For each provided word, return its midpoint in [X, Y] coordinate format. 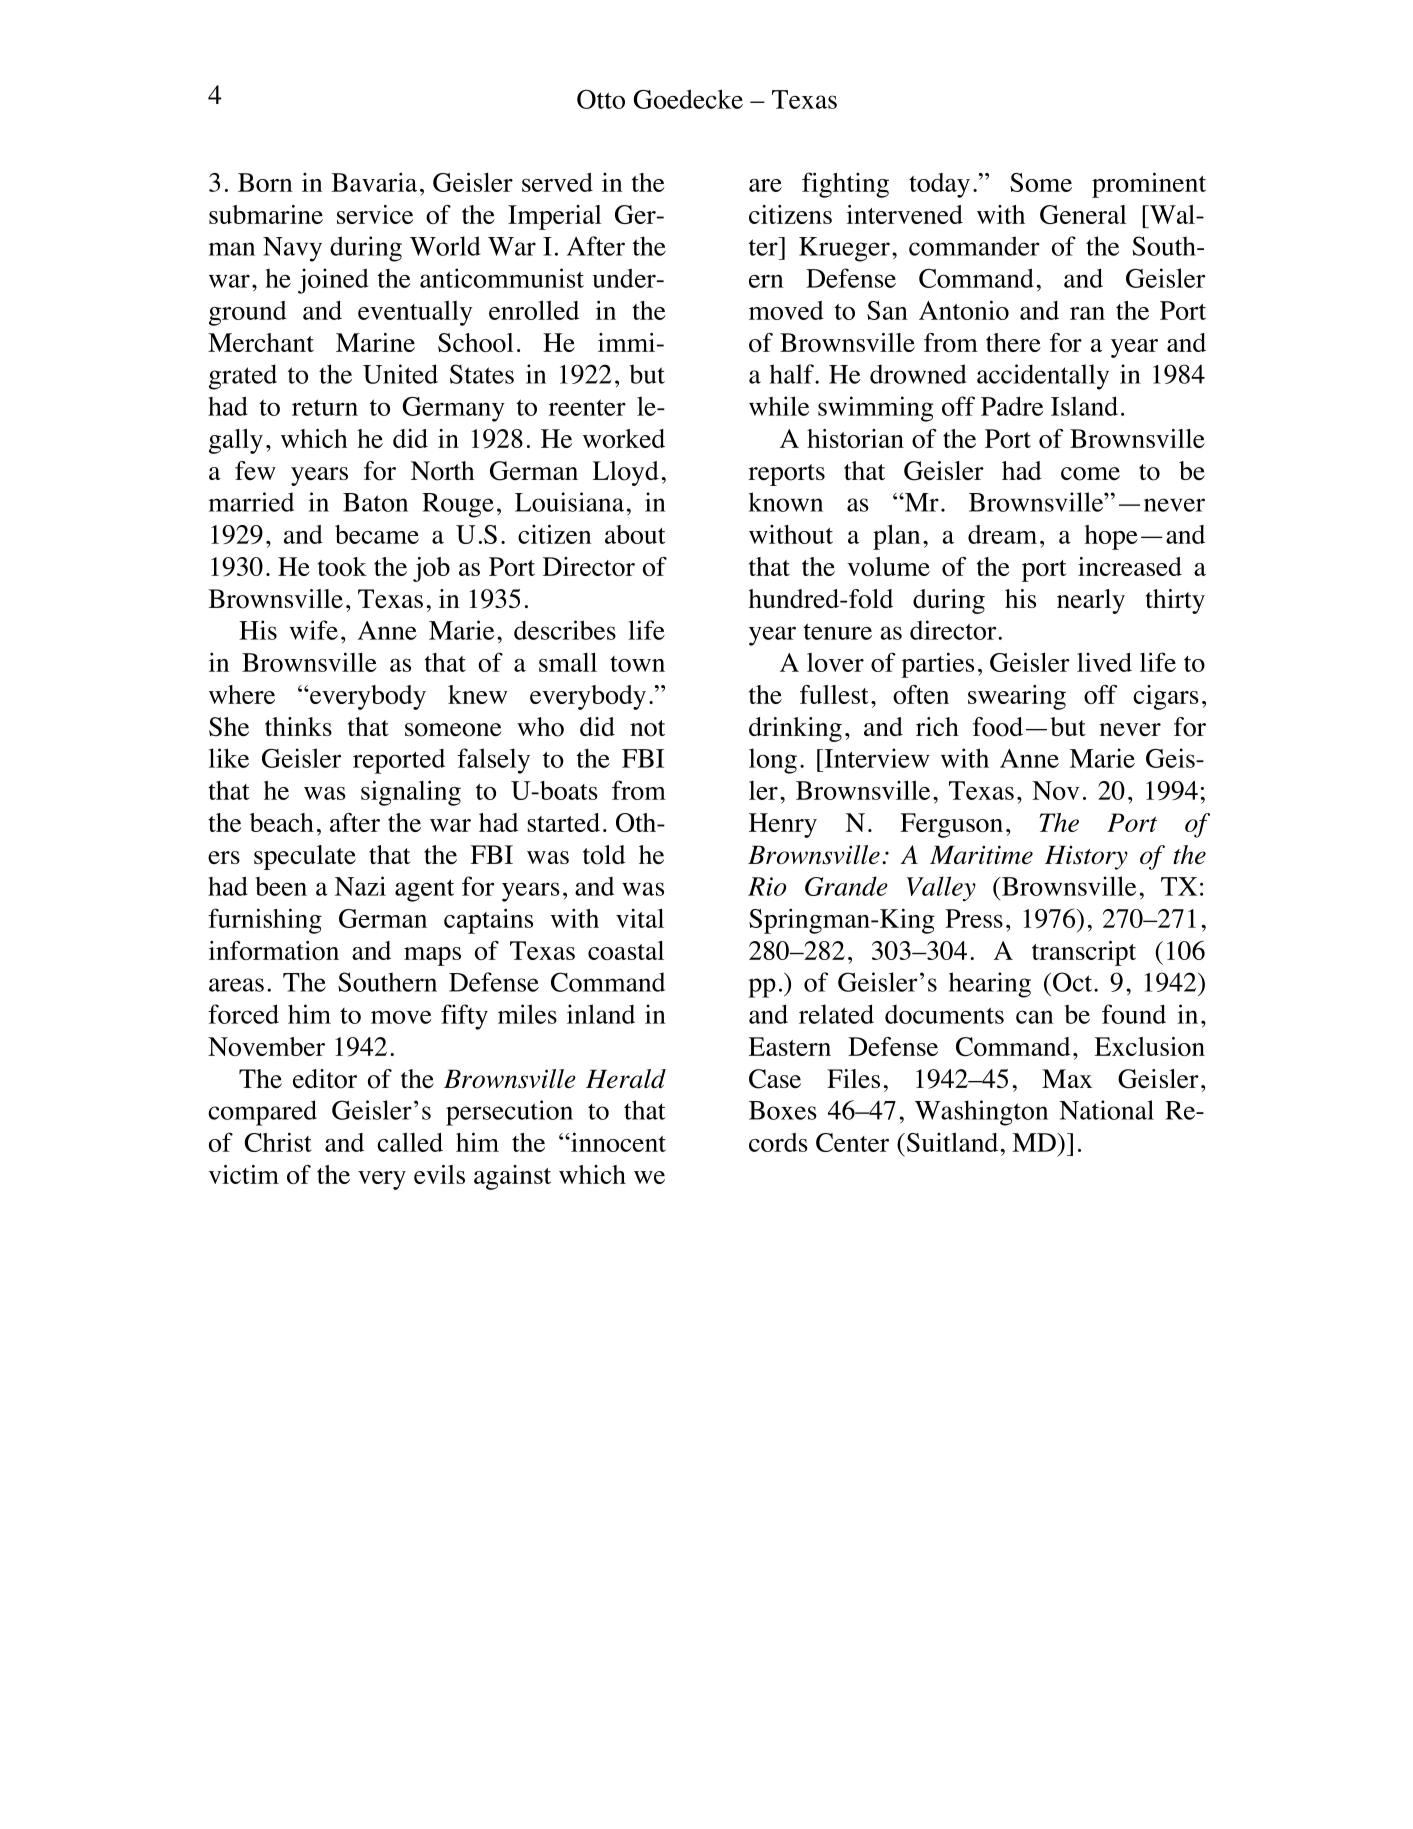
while [779, 406]
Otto [601, 99]
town [637, 664]
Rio [767, 886]
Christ [278, 1142]
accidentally [1043, 377]
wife [314, 630]
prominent [1149, 185]
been [281, 886]
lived [1104, 662]
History [1086, 857]
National [1106, 1110]
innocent [617, 1142]
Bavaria [374, 182]
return [325, 407]
